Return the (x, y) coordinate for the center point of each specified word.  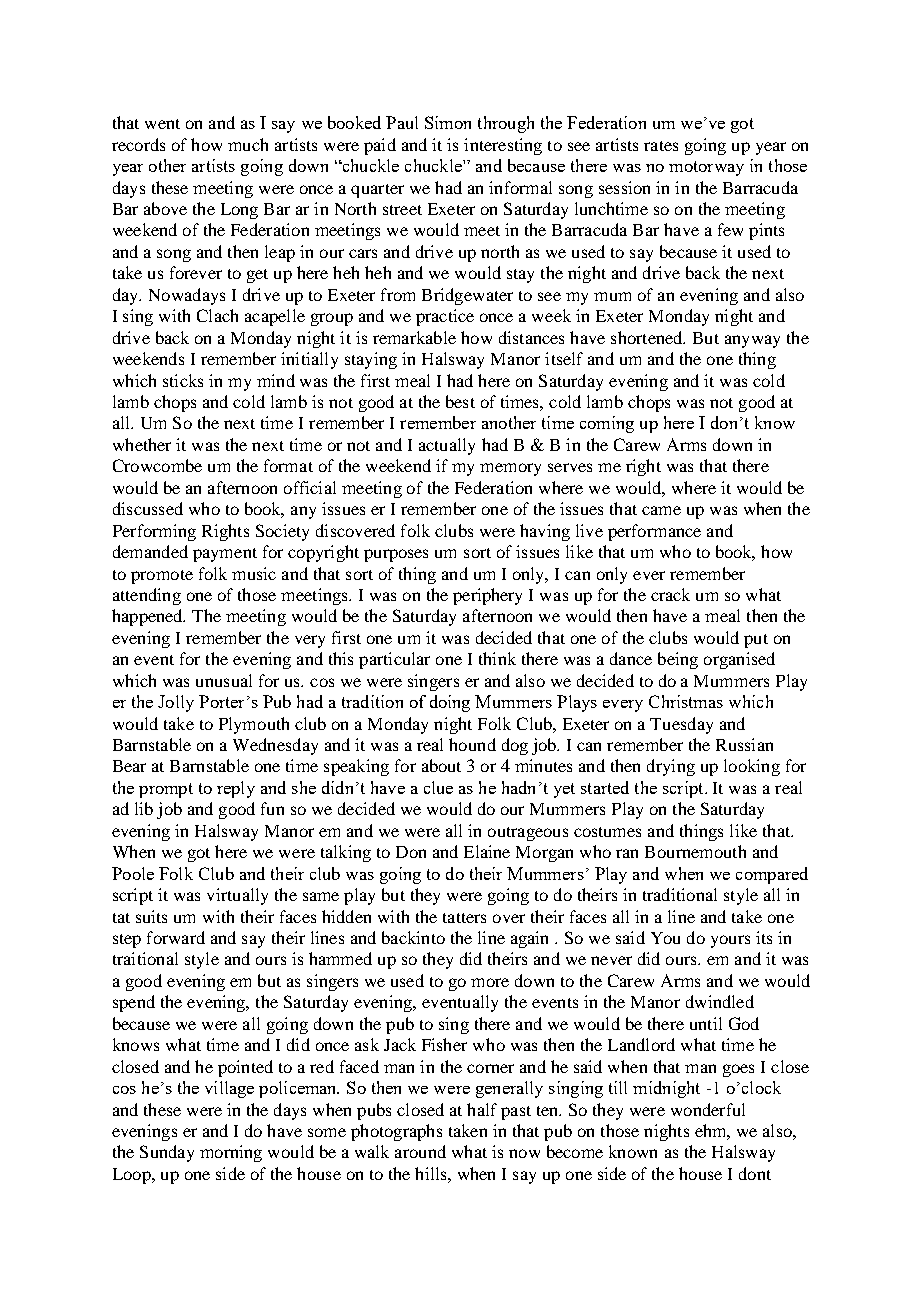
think (497, 658)
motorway (706, 168)
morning (231, 1153)
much (248, 144)
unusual (224, 680)
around (420, 1151)
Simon (448, 122)
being (678, 660)
